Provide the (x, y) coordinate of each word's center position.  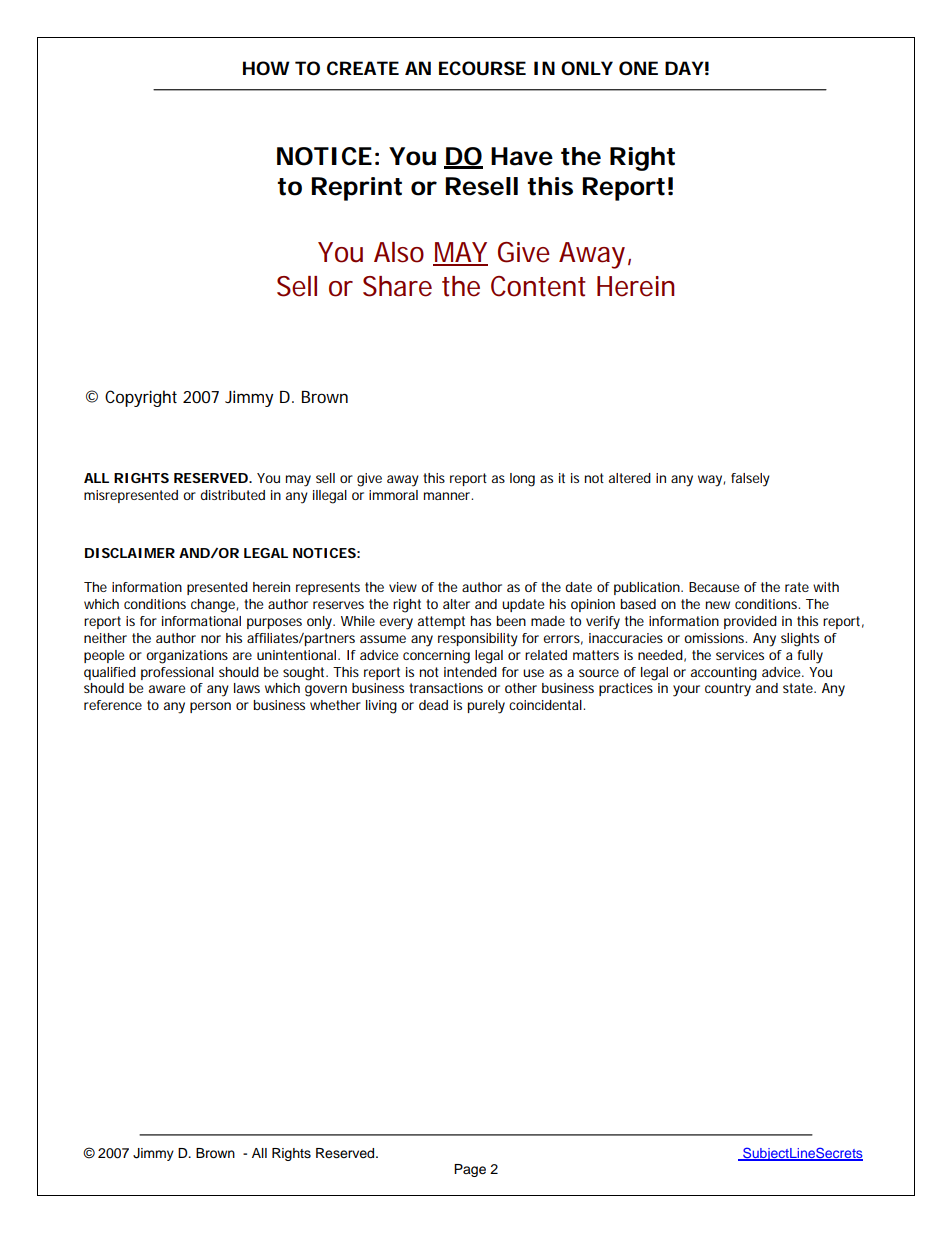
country (728, 690)
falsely (750, 480)
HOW (266, 68)
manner (448, 496)
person (210, 707)
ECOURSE (482, 68)
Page (470, 1170)
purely (486, 707)
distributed (232, 495)
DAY (684, 68)
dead (433, 705)
